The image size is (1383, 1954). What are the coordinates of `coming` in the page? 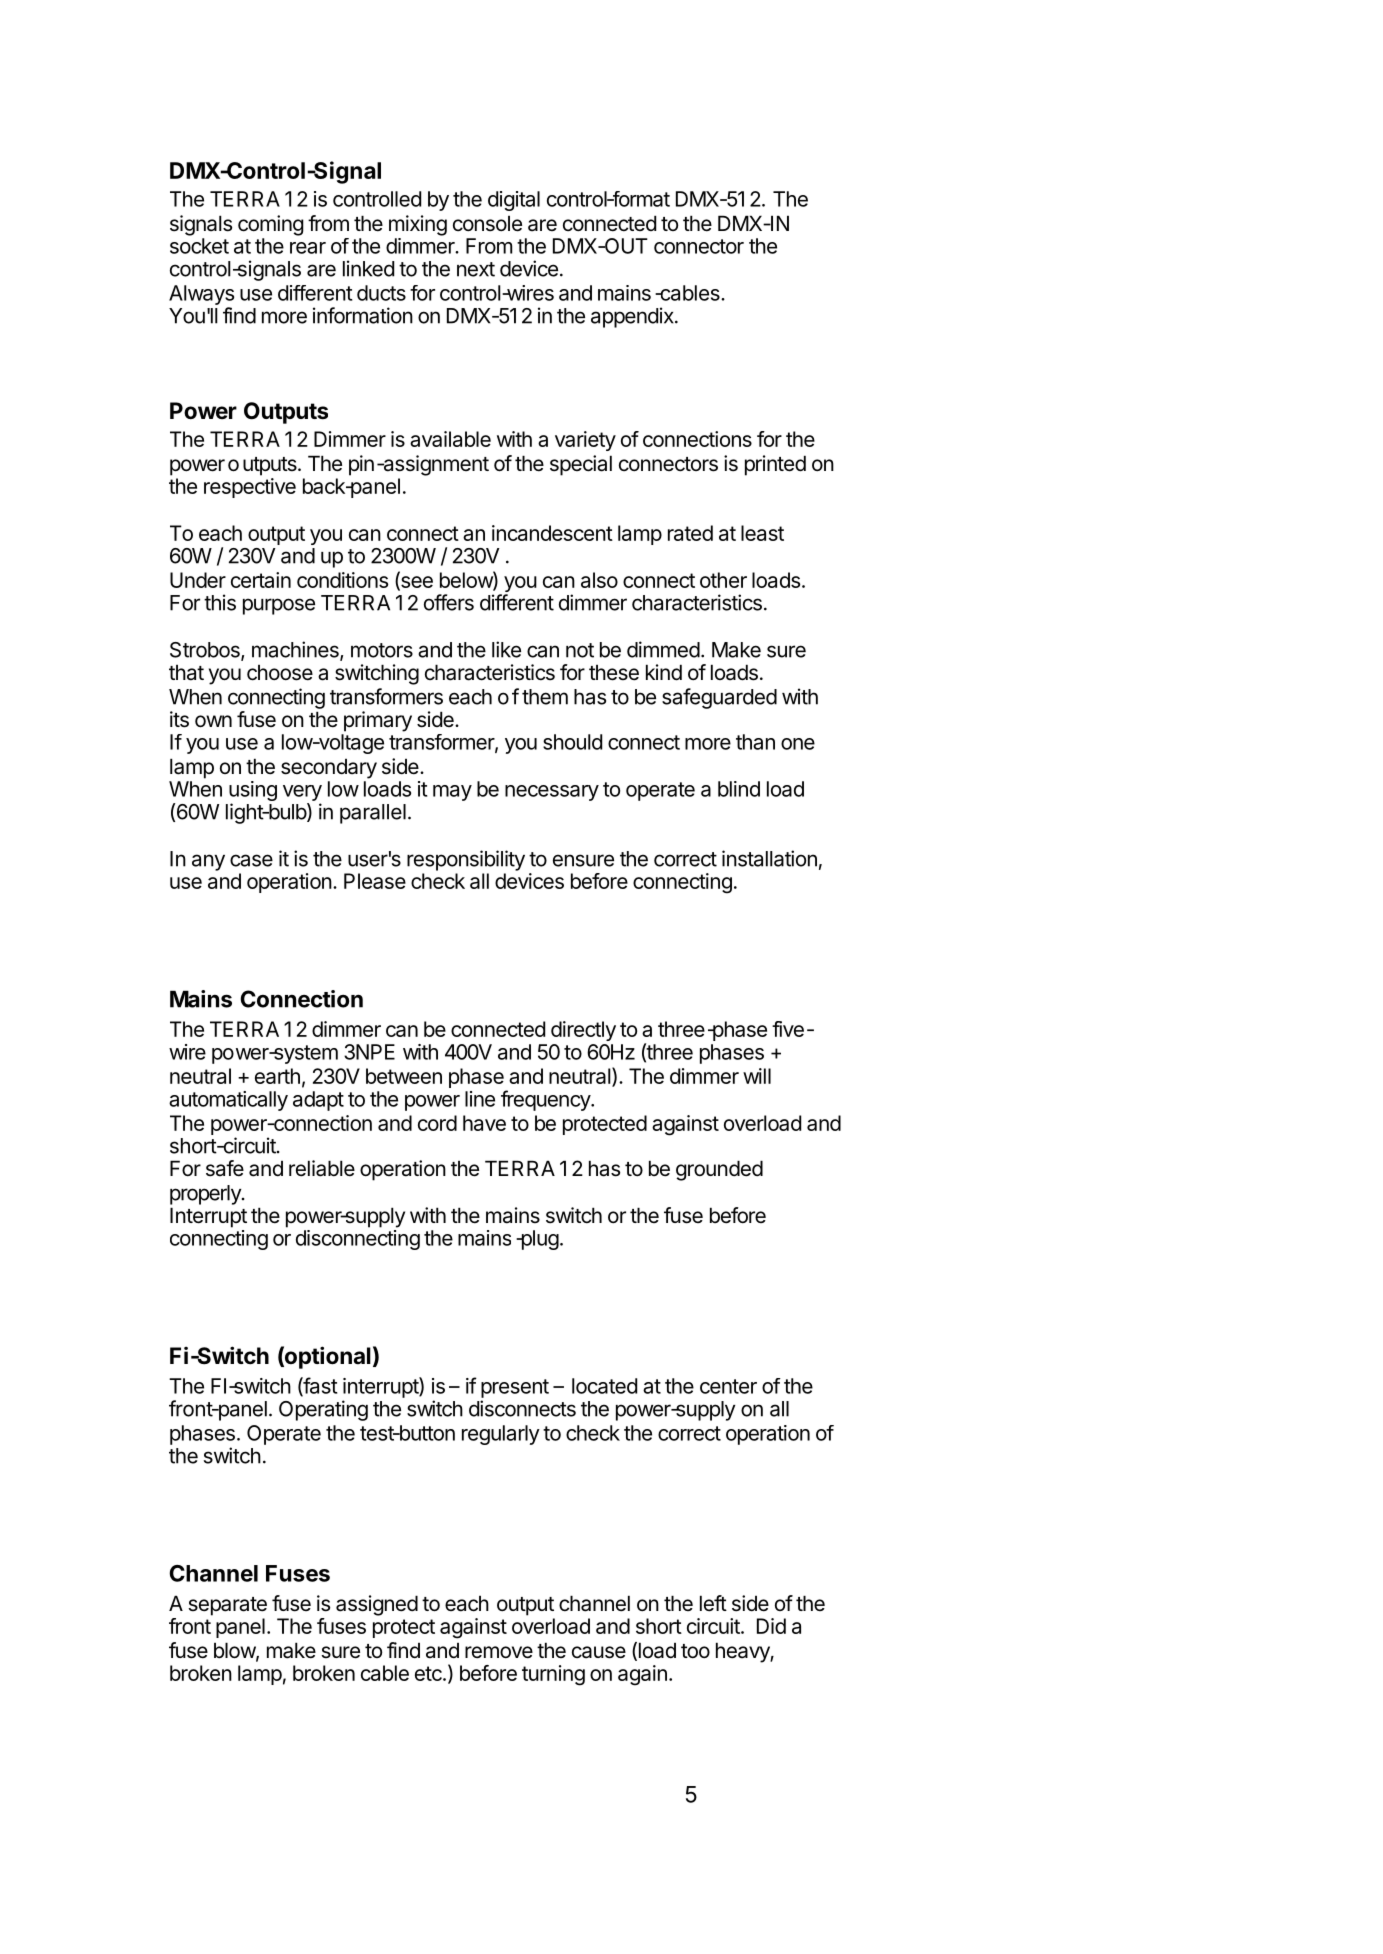 It's located at (271, 225).
